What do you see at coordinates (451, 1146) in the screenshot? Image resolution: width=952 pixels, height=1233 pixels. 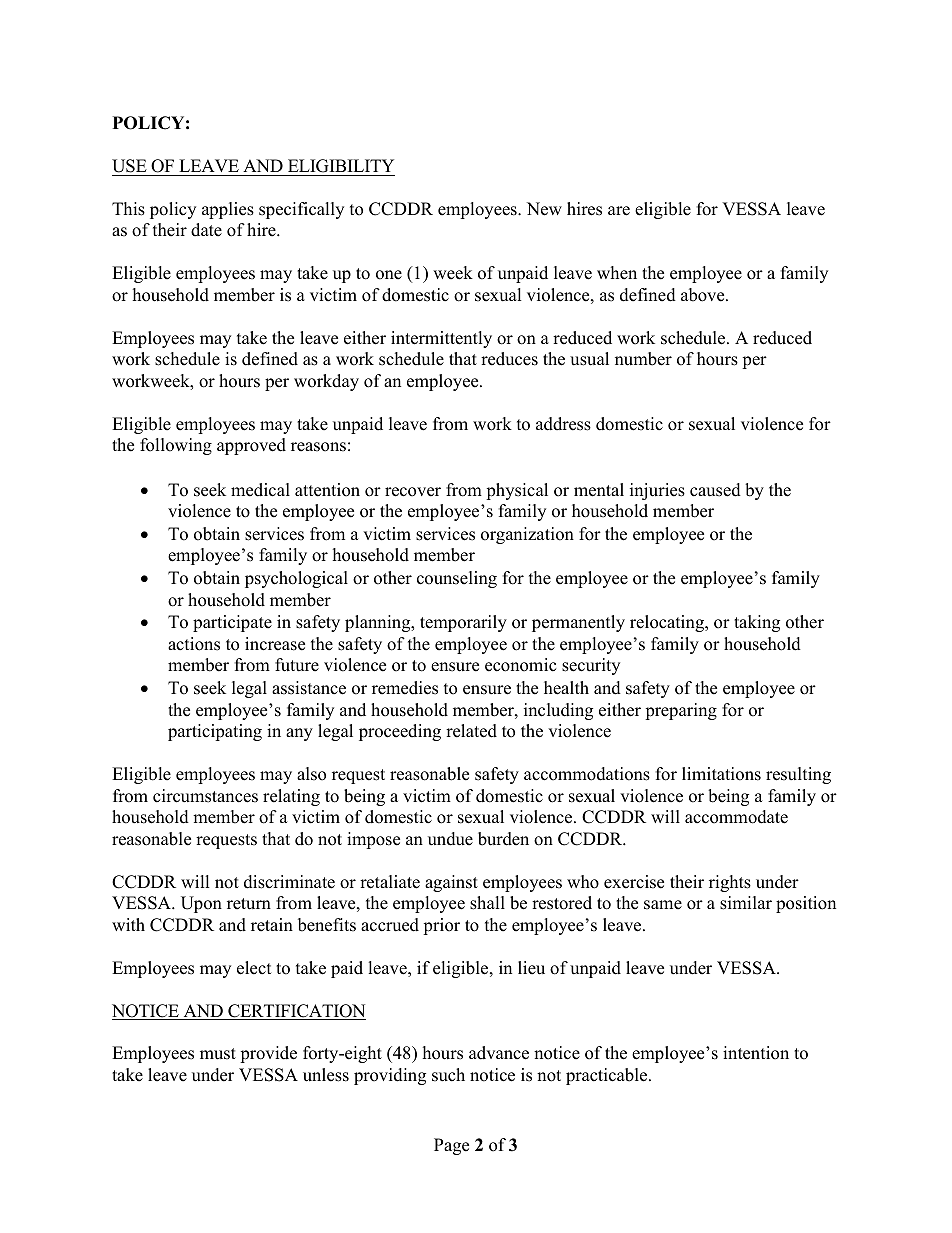 I see `Page` at bounding box center [451, 1146].
